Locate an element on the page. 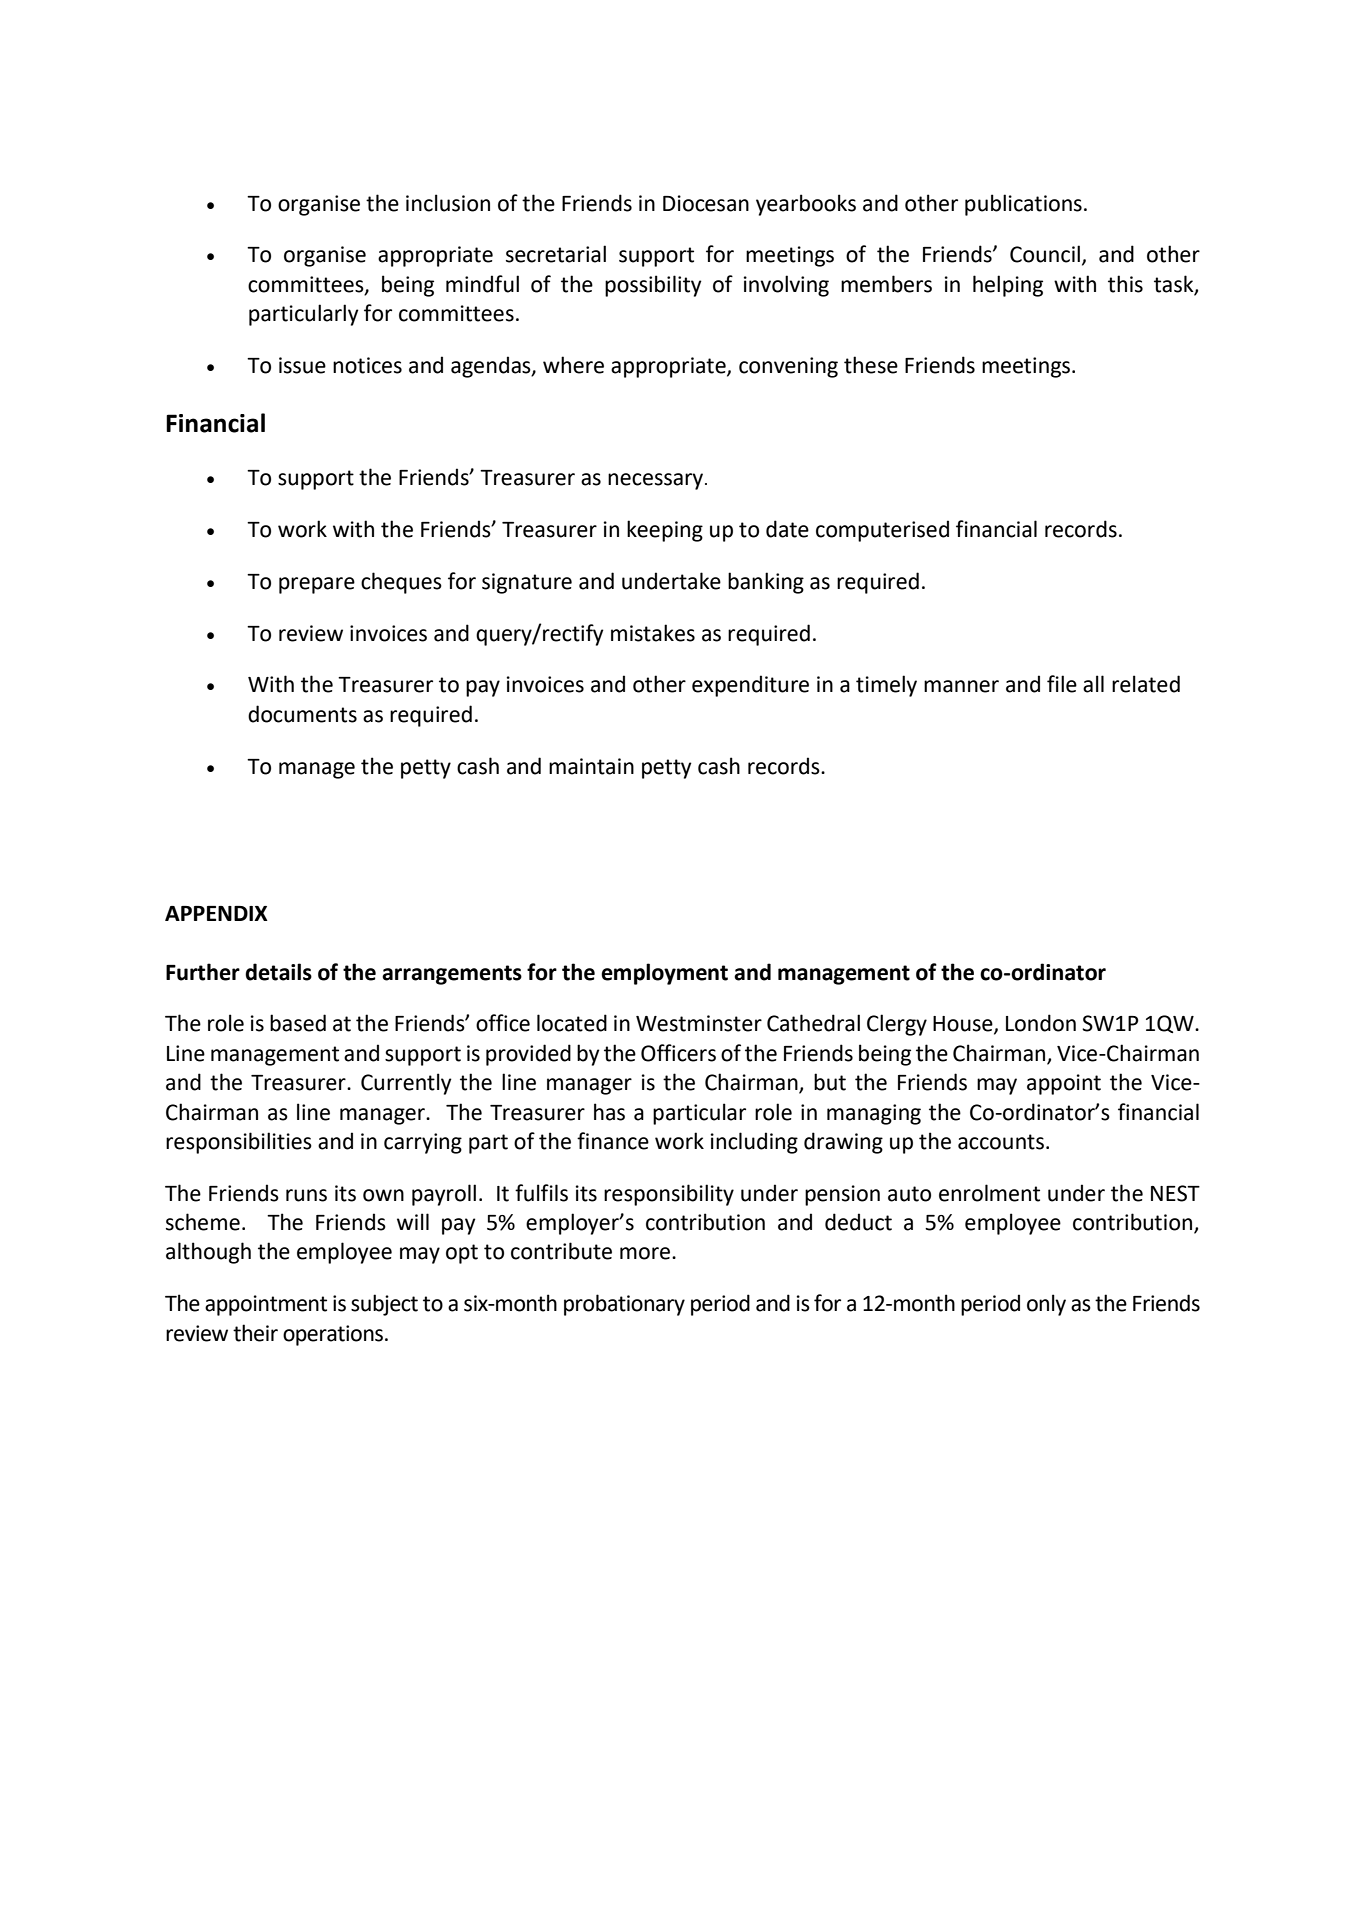 Image resolution: width=1365 pixels, height=1931 pixels. file is located at coordinates (1062, 684).
